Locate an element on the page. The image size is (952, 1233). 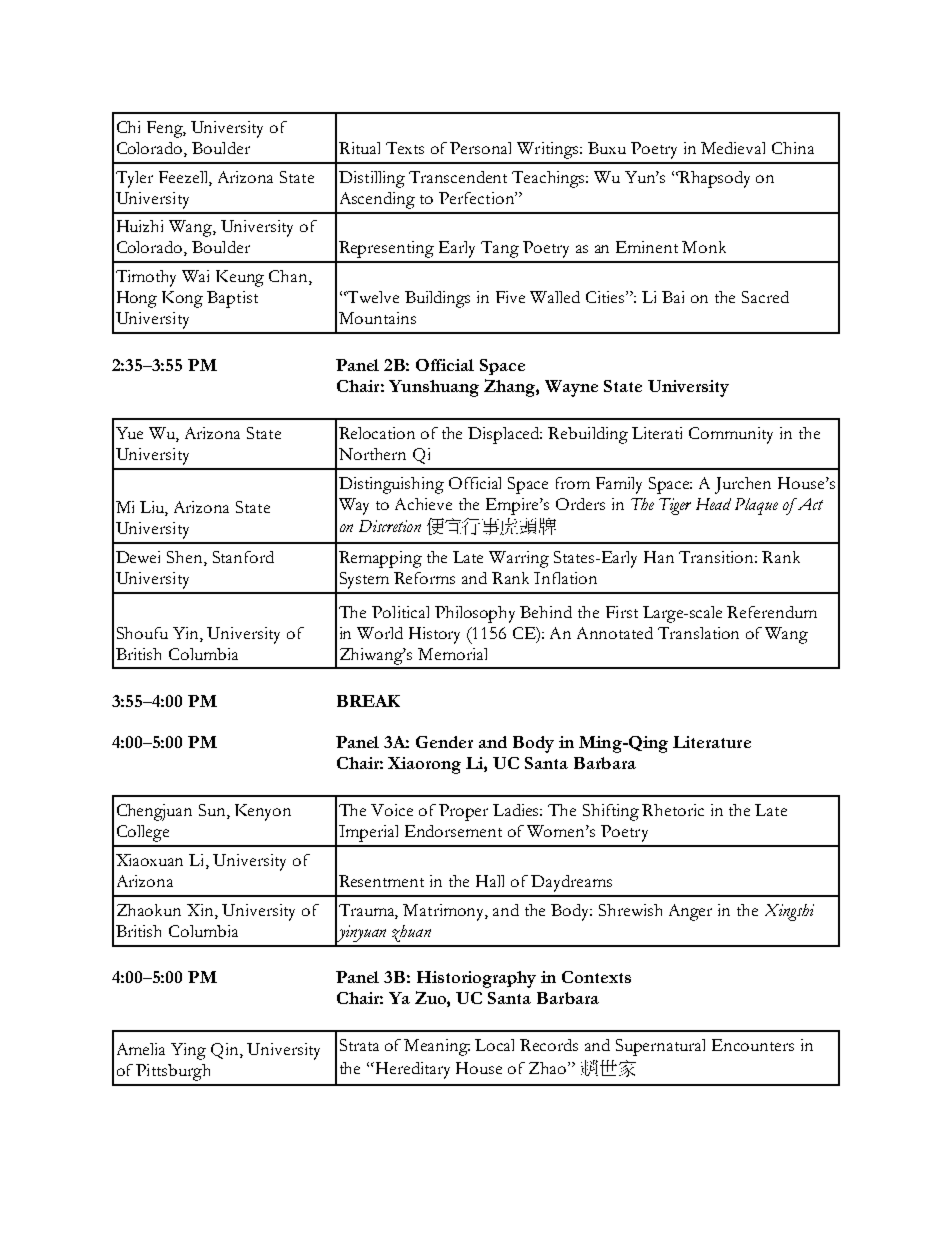
Rhapsody is located at coordinates (714, 179).
